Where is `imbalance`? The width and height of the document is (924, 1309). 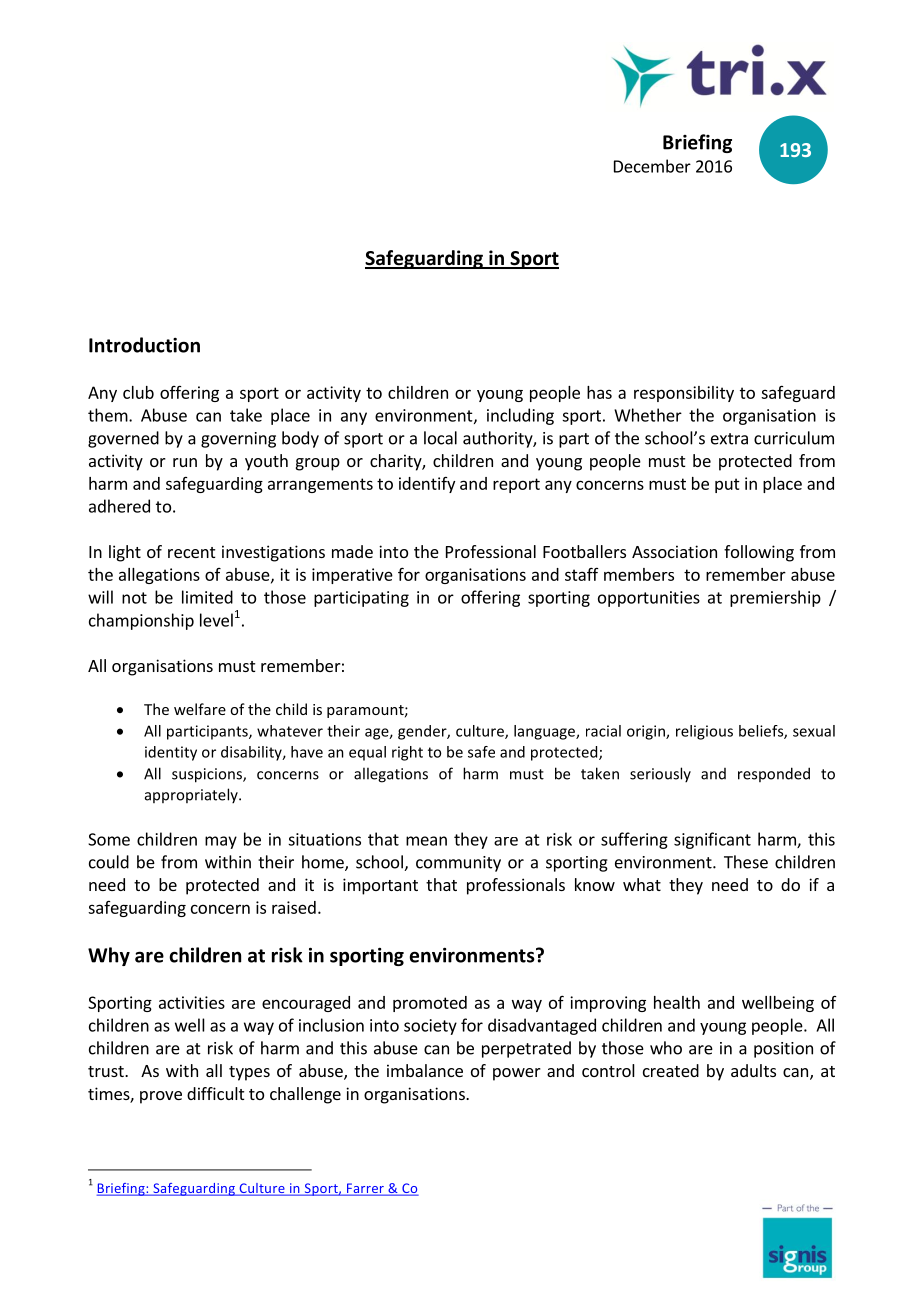
imbalance is located at coordinates (425, 1070).
